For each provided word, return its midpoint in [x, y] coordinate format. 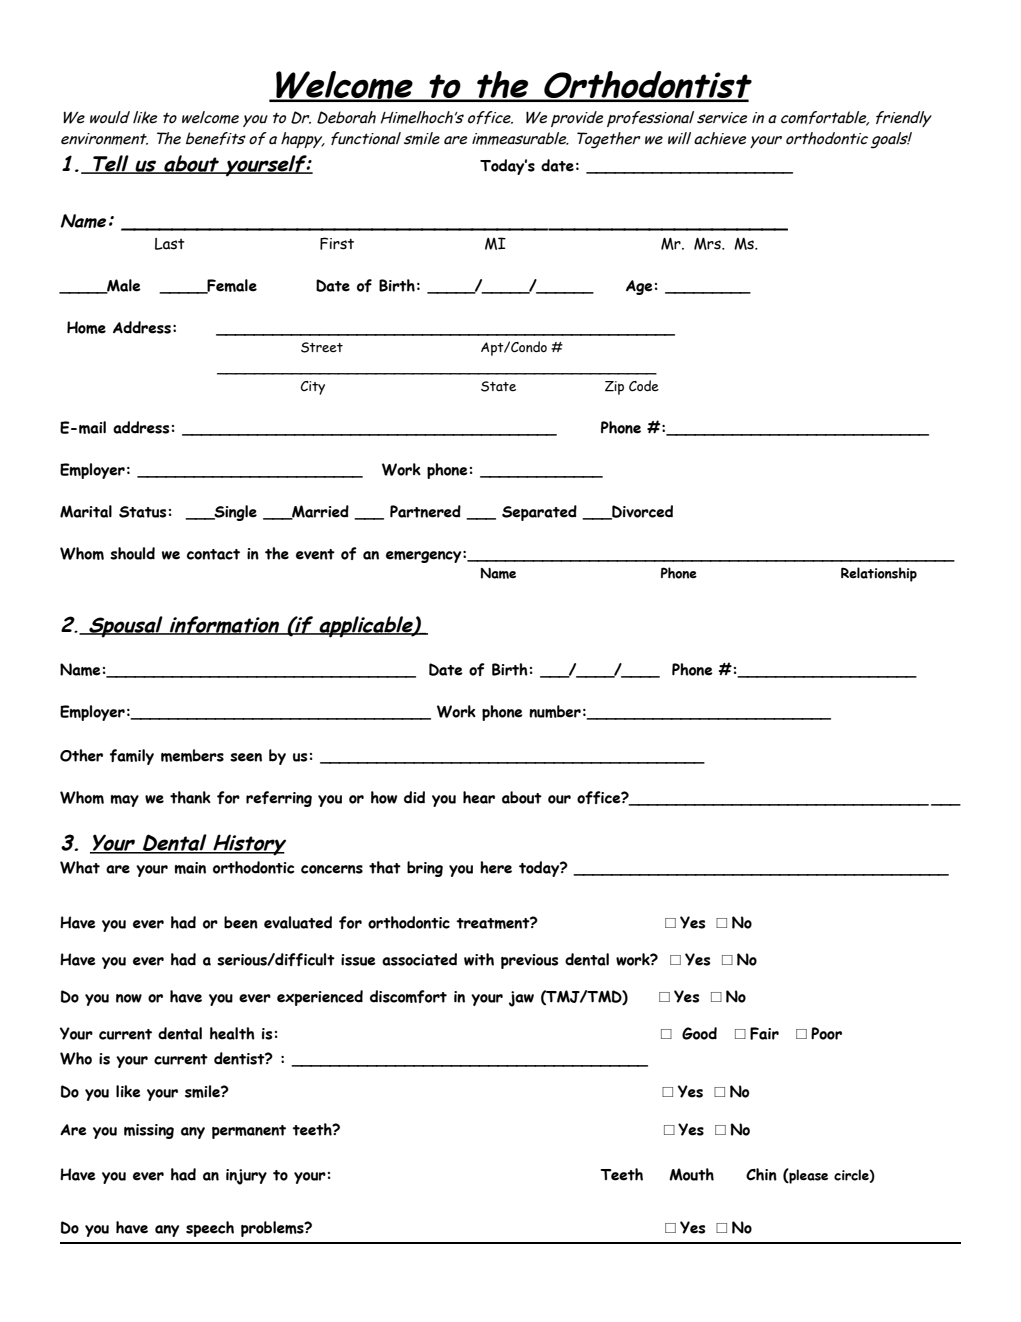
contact [213, 554]
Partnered [425, 511]
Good [699, 1033]
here [496, 867]
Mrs [708, 244]
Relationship [879, 574]
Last [170, 244]
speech [210, 1229]
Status [142, 512]
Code [644, 385]
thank [190, 797]
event [315, 554]
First [337, 243]
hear [479, 797]
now [129, 998]
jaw [521, 999]
